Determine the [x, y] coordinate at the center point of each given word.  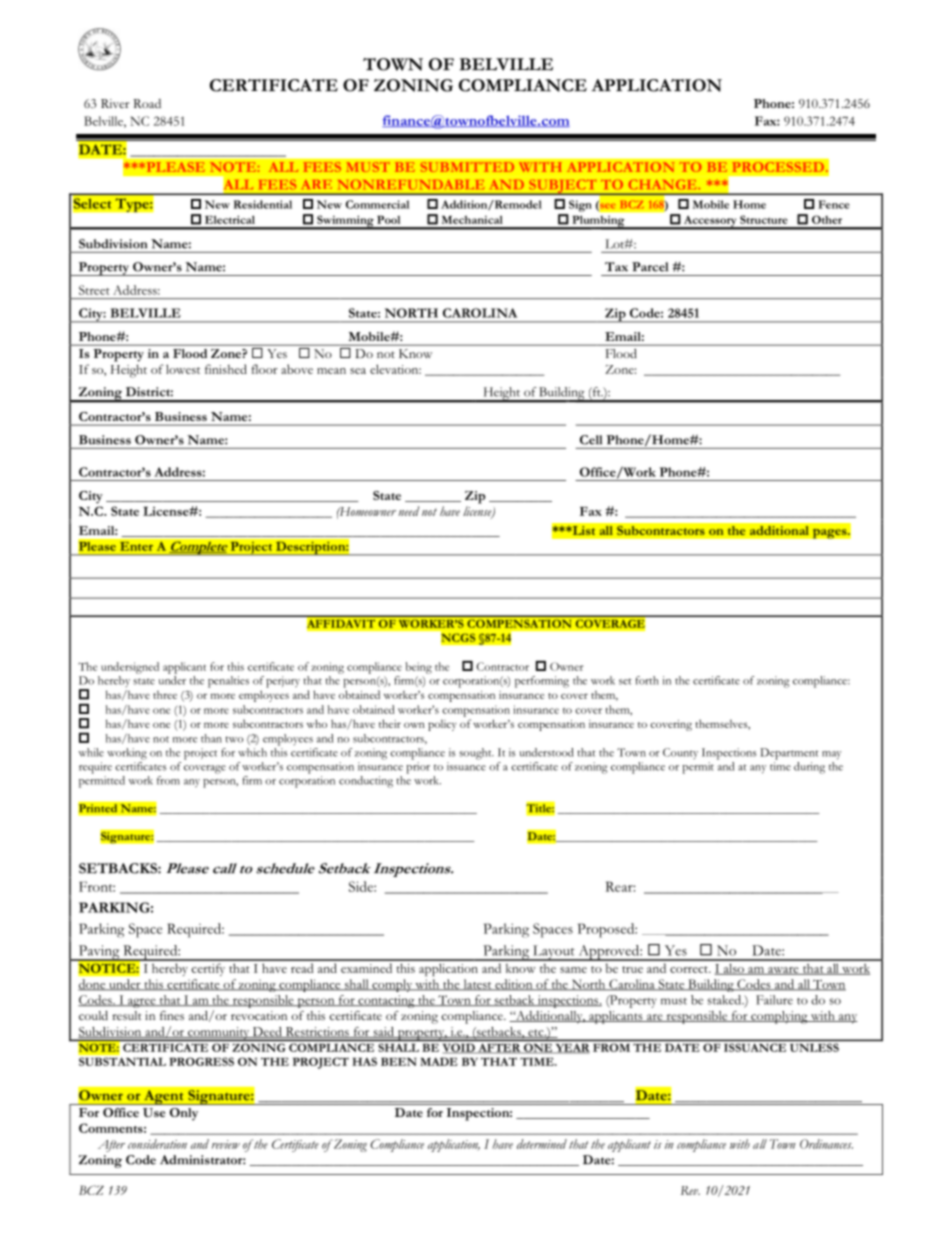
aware [783, 971]
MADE [439, 1061]
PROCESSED [778, 167]
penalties [228, 682]
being [418, 668]
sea [358, 371]
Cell [591, 440]
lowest [183, 369]
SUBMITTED [467, 167]
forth [647, 680]
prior [418, 768]
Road [147, 103]
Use [154, 1112]
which [252, 752]
